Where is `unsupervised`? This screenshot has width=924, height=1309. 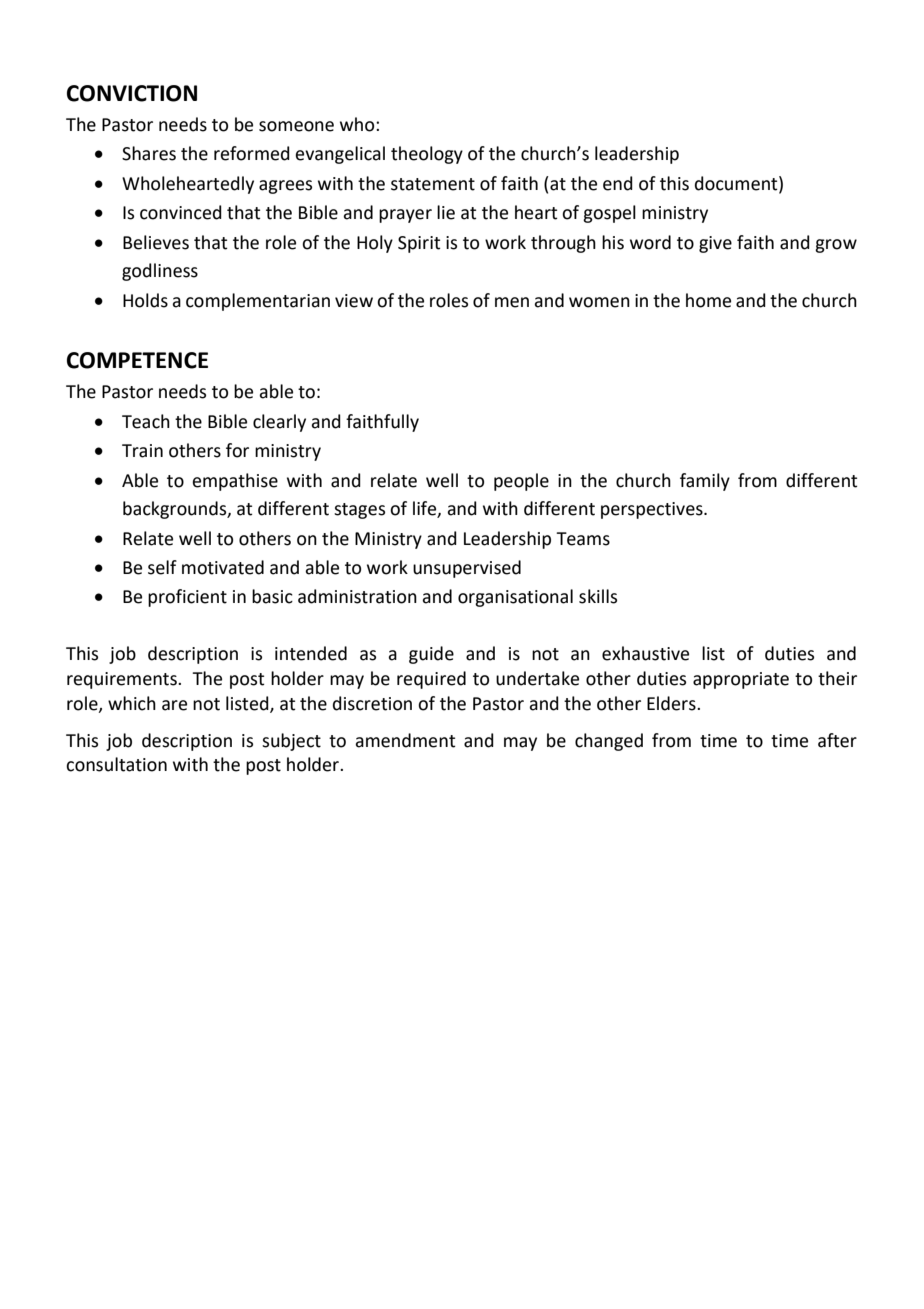 unsupervised is located at coordinates (467, 569).
